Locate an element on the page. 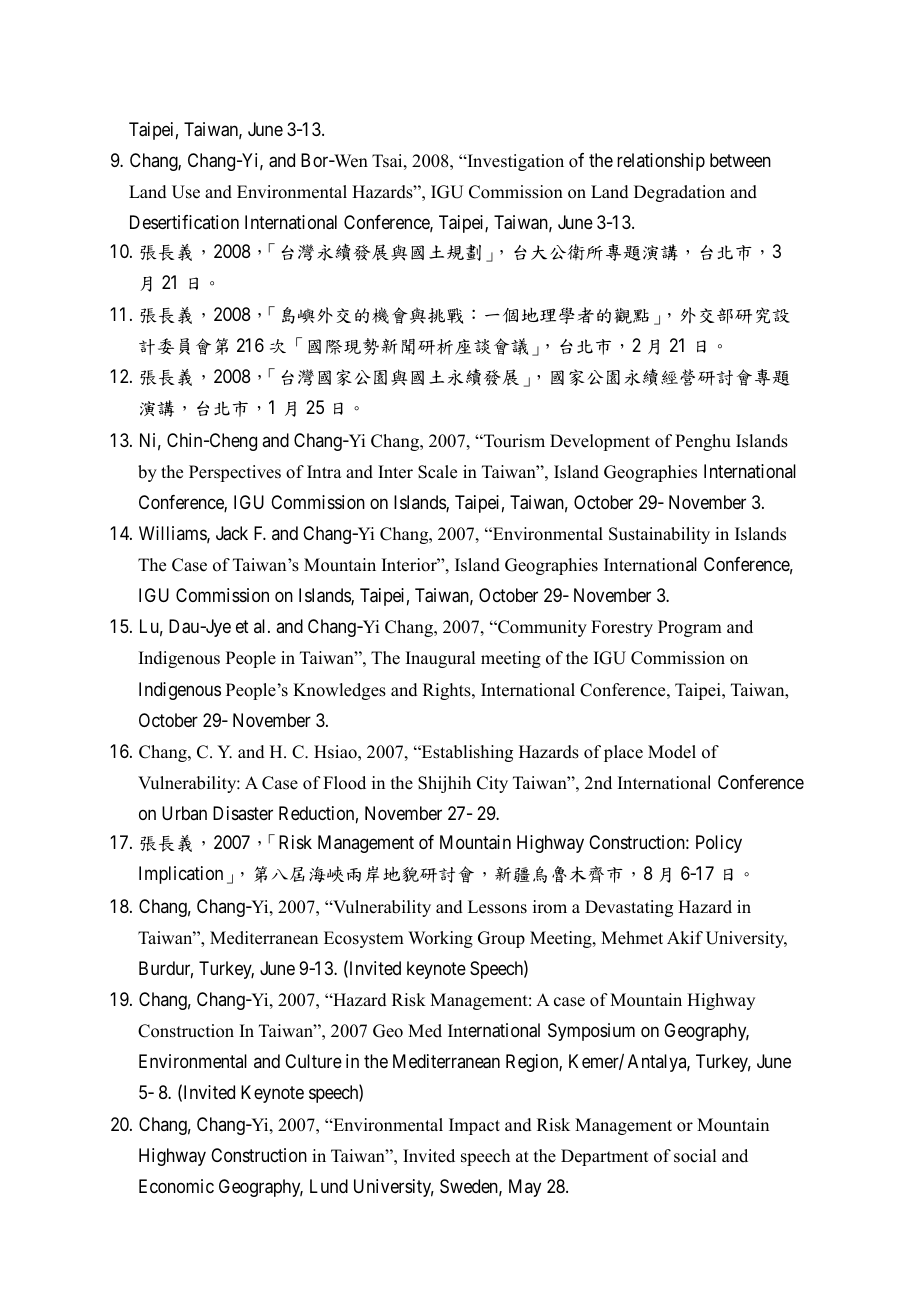 The image size is (924, 1308). Development is located at coordinates (600, 442).
